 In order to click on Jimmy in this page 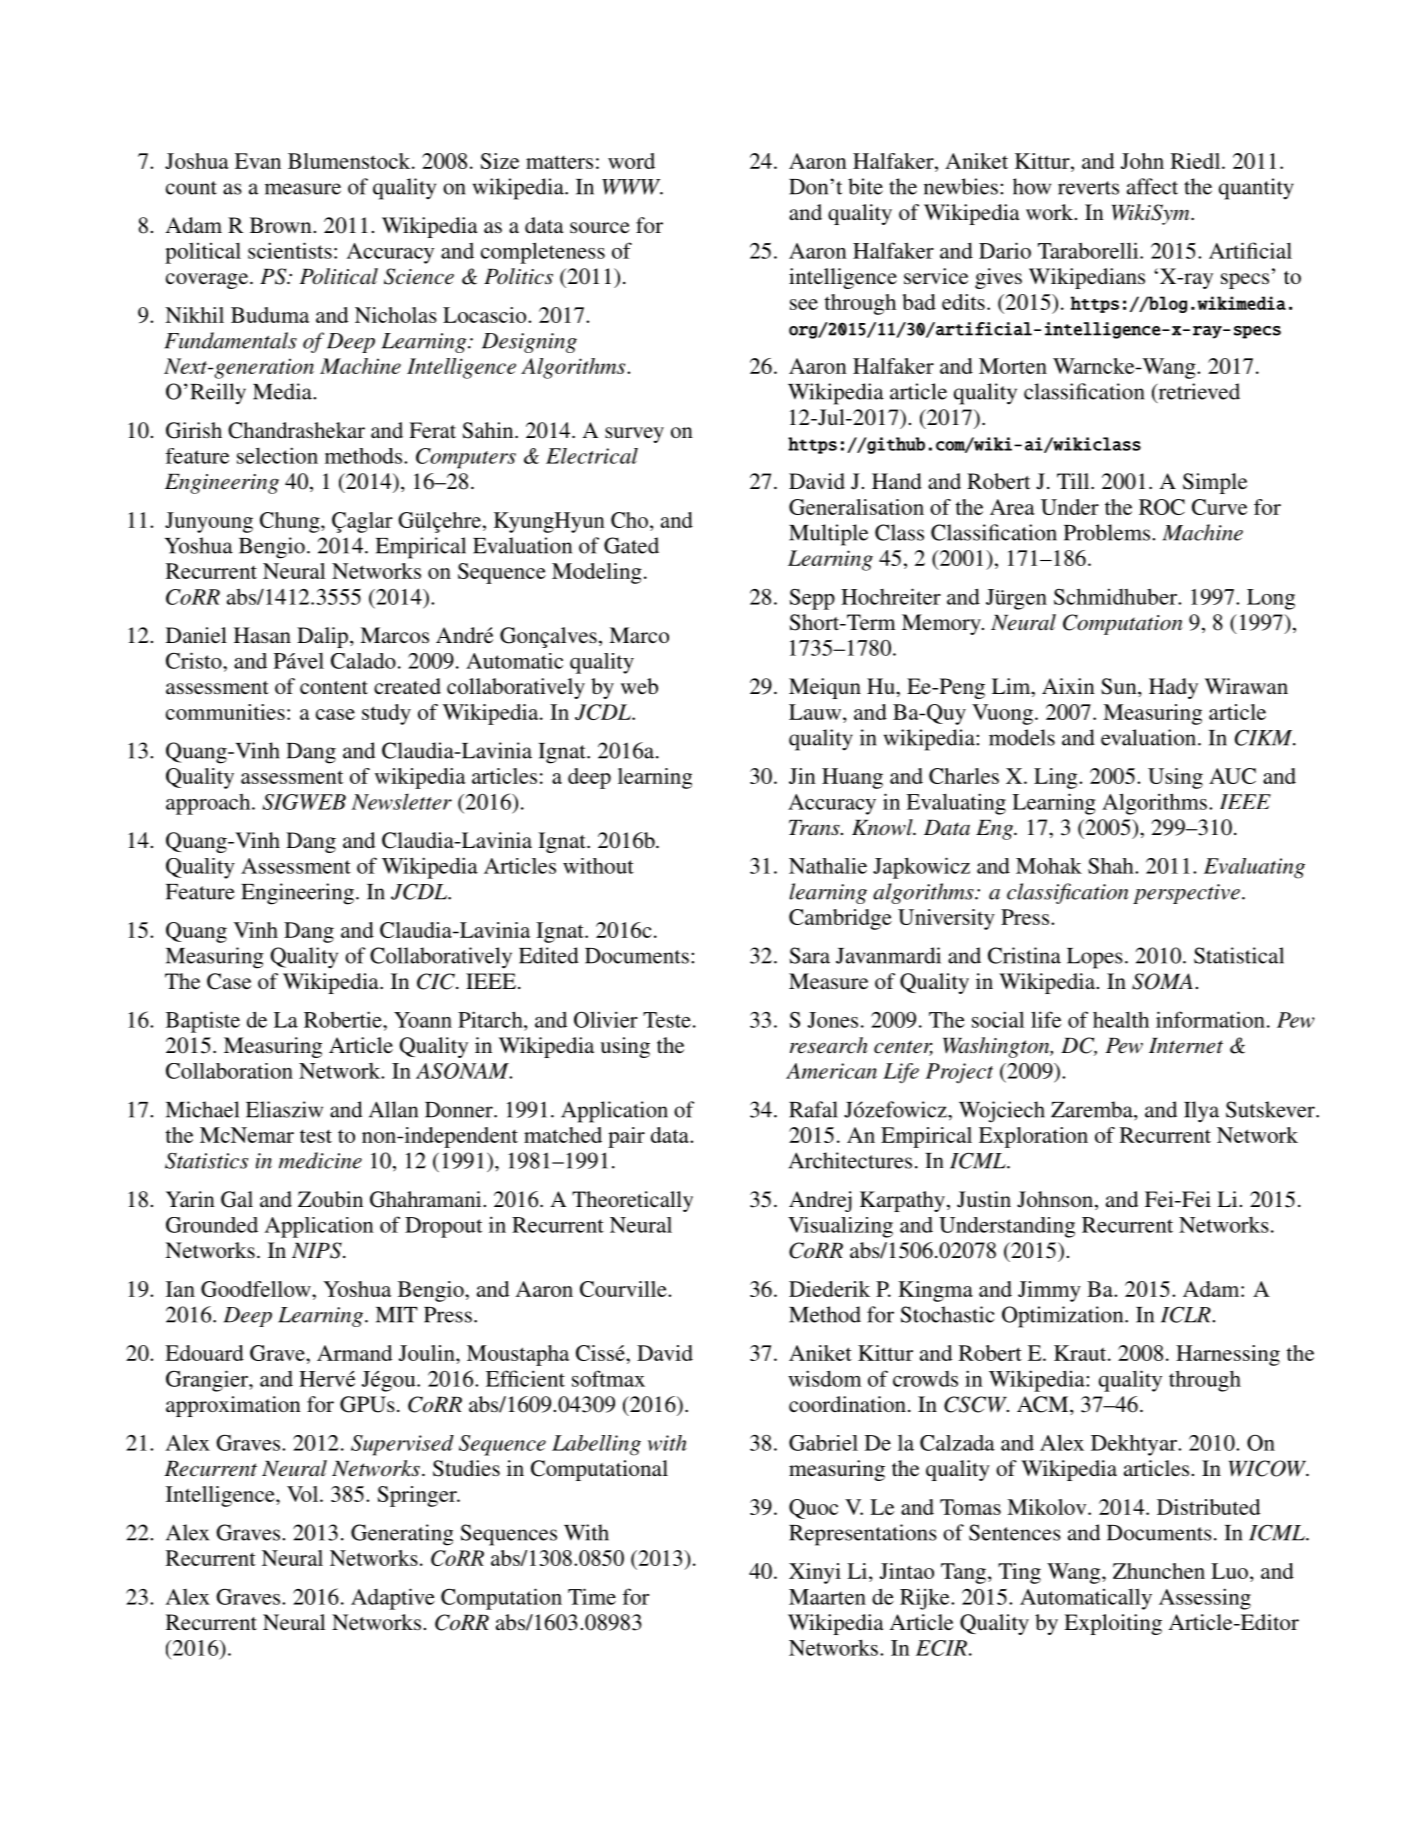, I will do `click(1049, 1291)`.
